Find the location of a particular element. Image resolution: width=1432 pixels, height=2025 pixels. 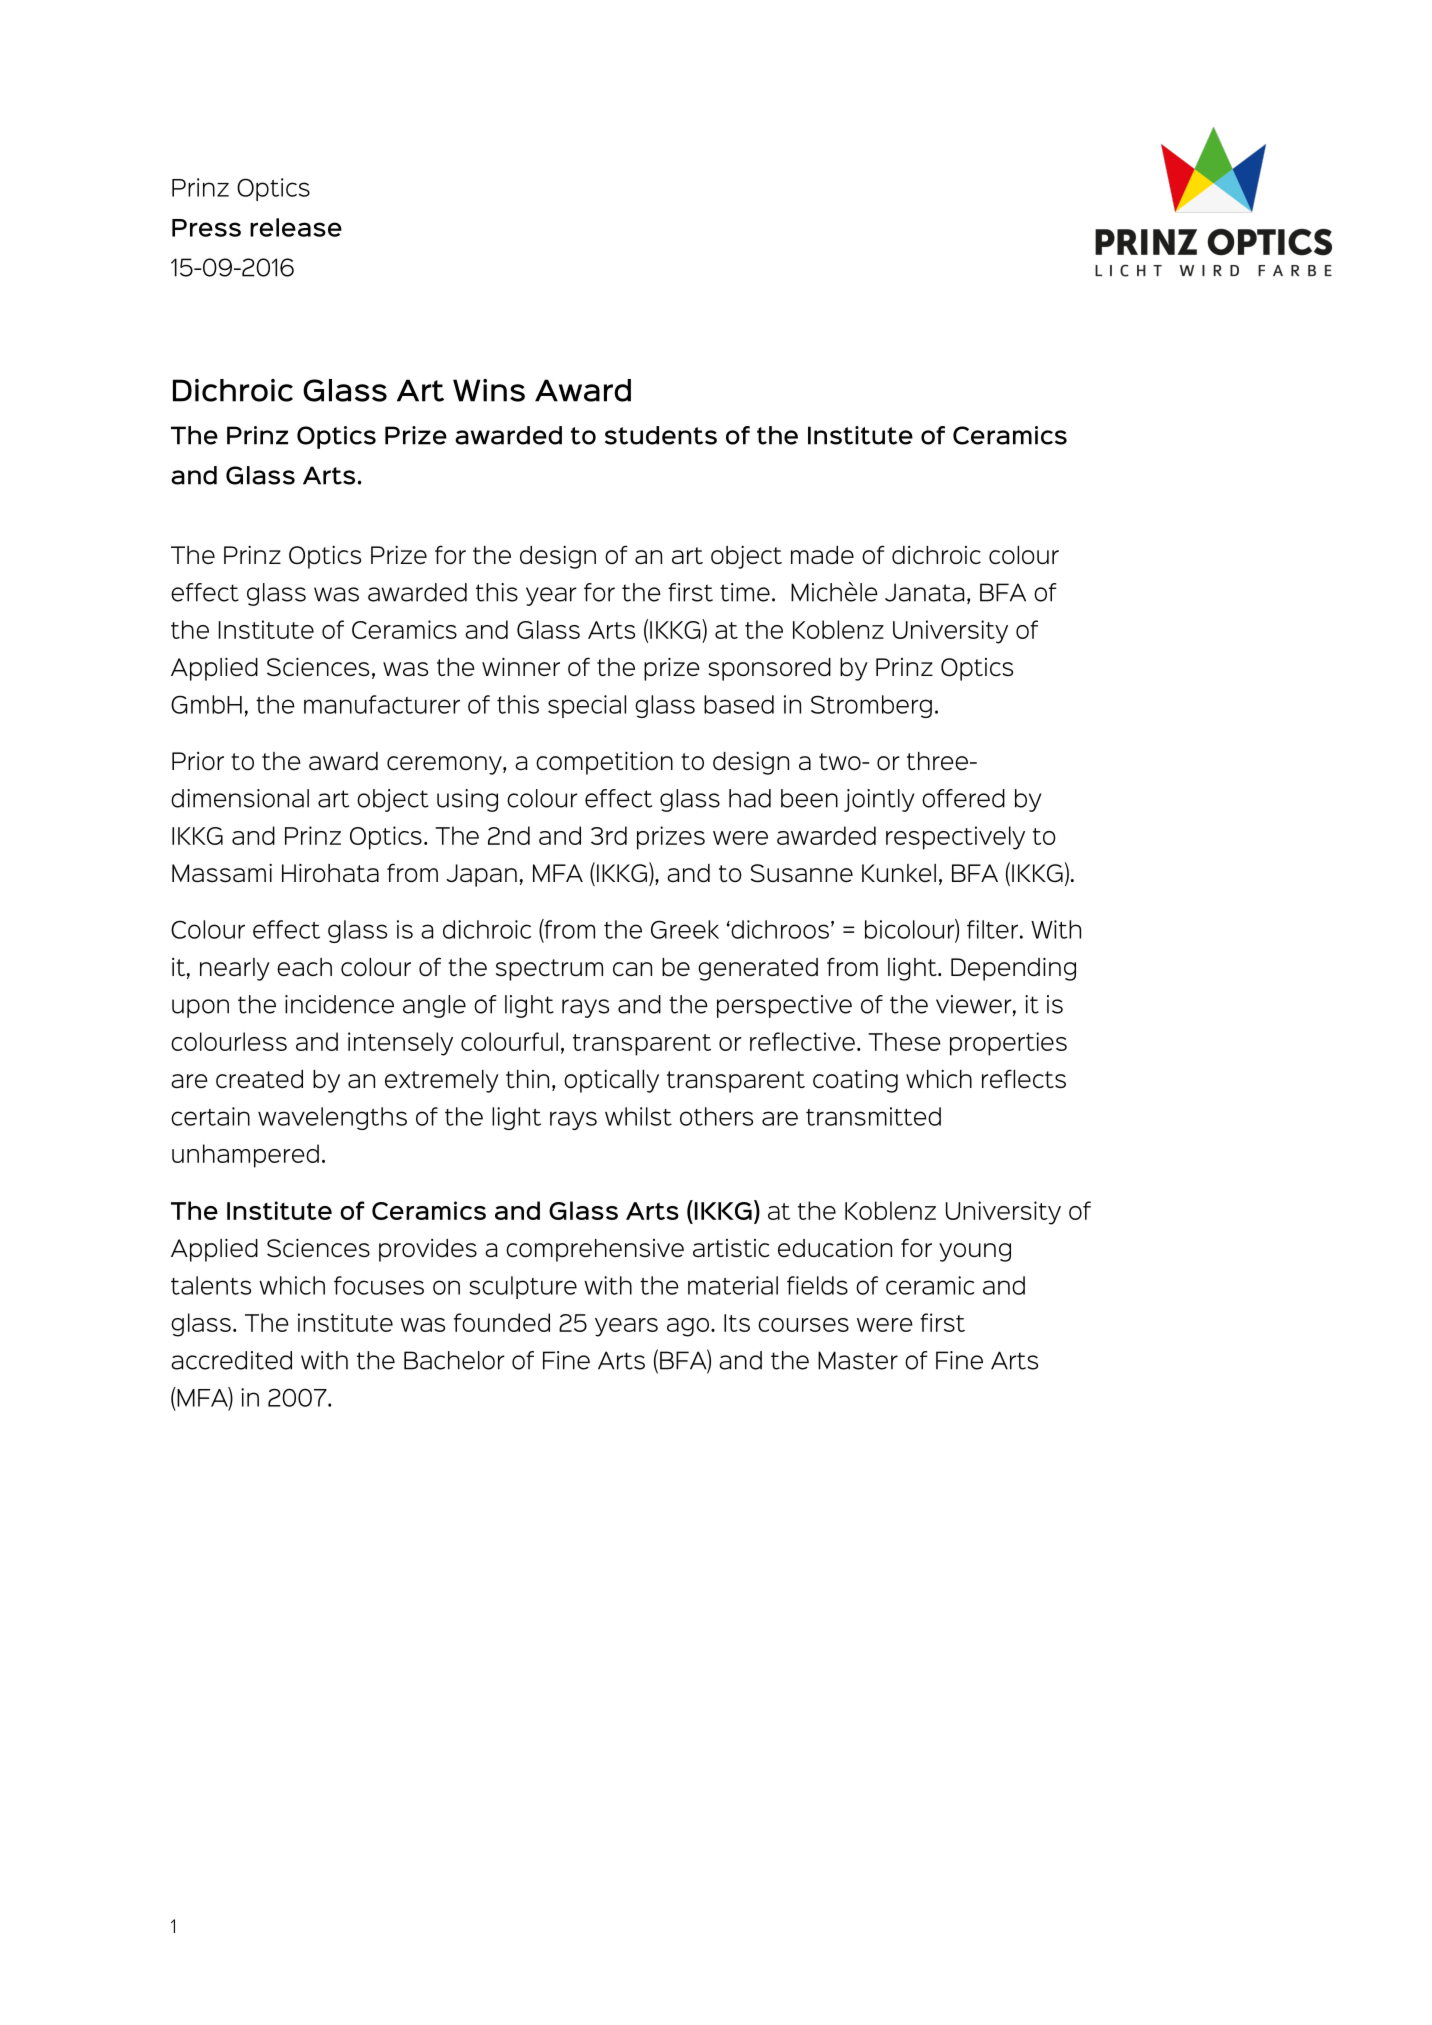

each is located at coordinates (304, 967).
